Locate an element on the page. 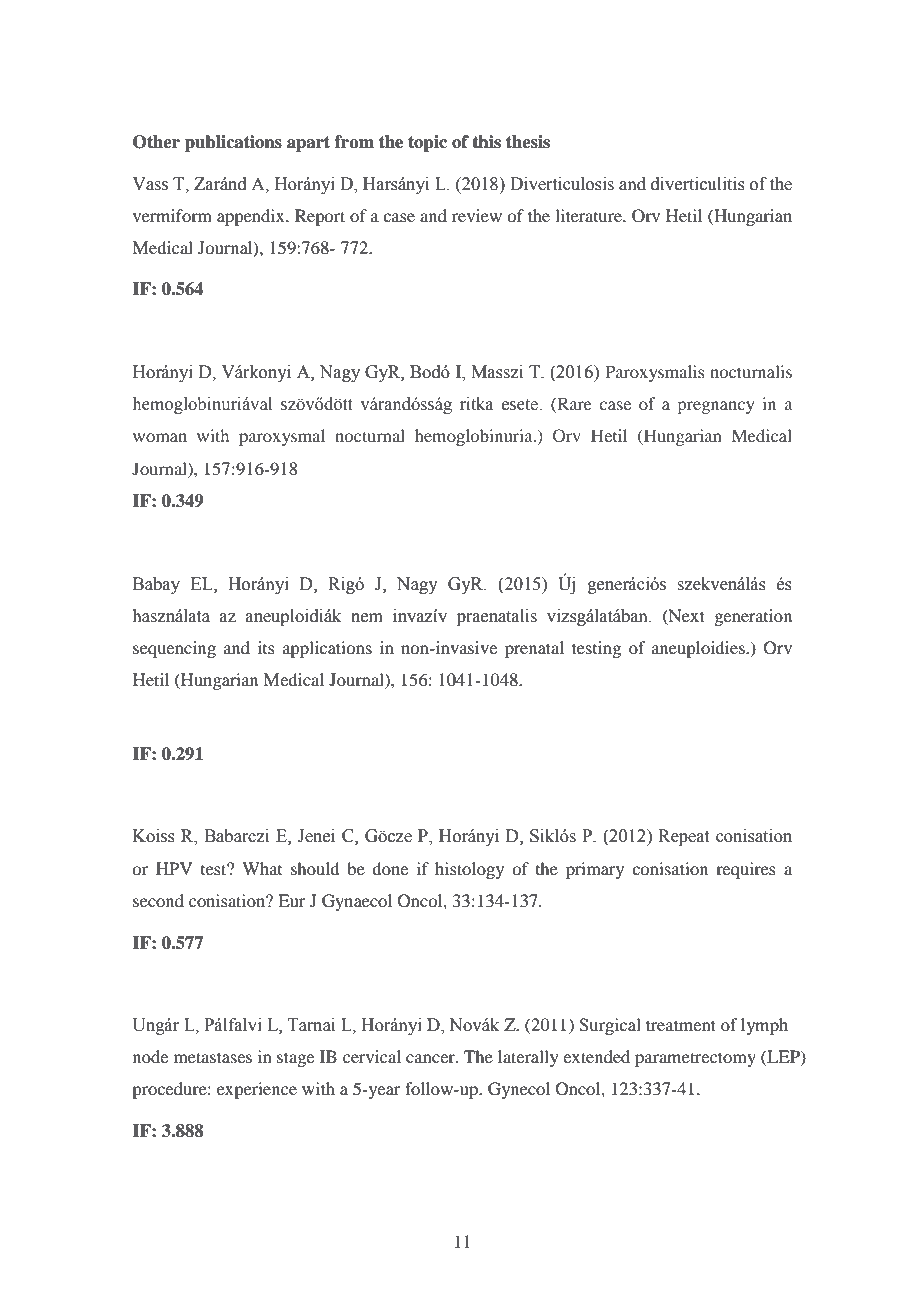 The width and height of the document is (924, 1307). topic is located at coordinates (427, 143).
